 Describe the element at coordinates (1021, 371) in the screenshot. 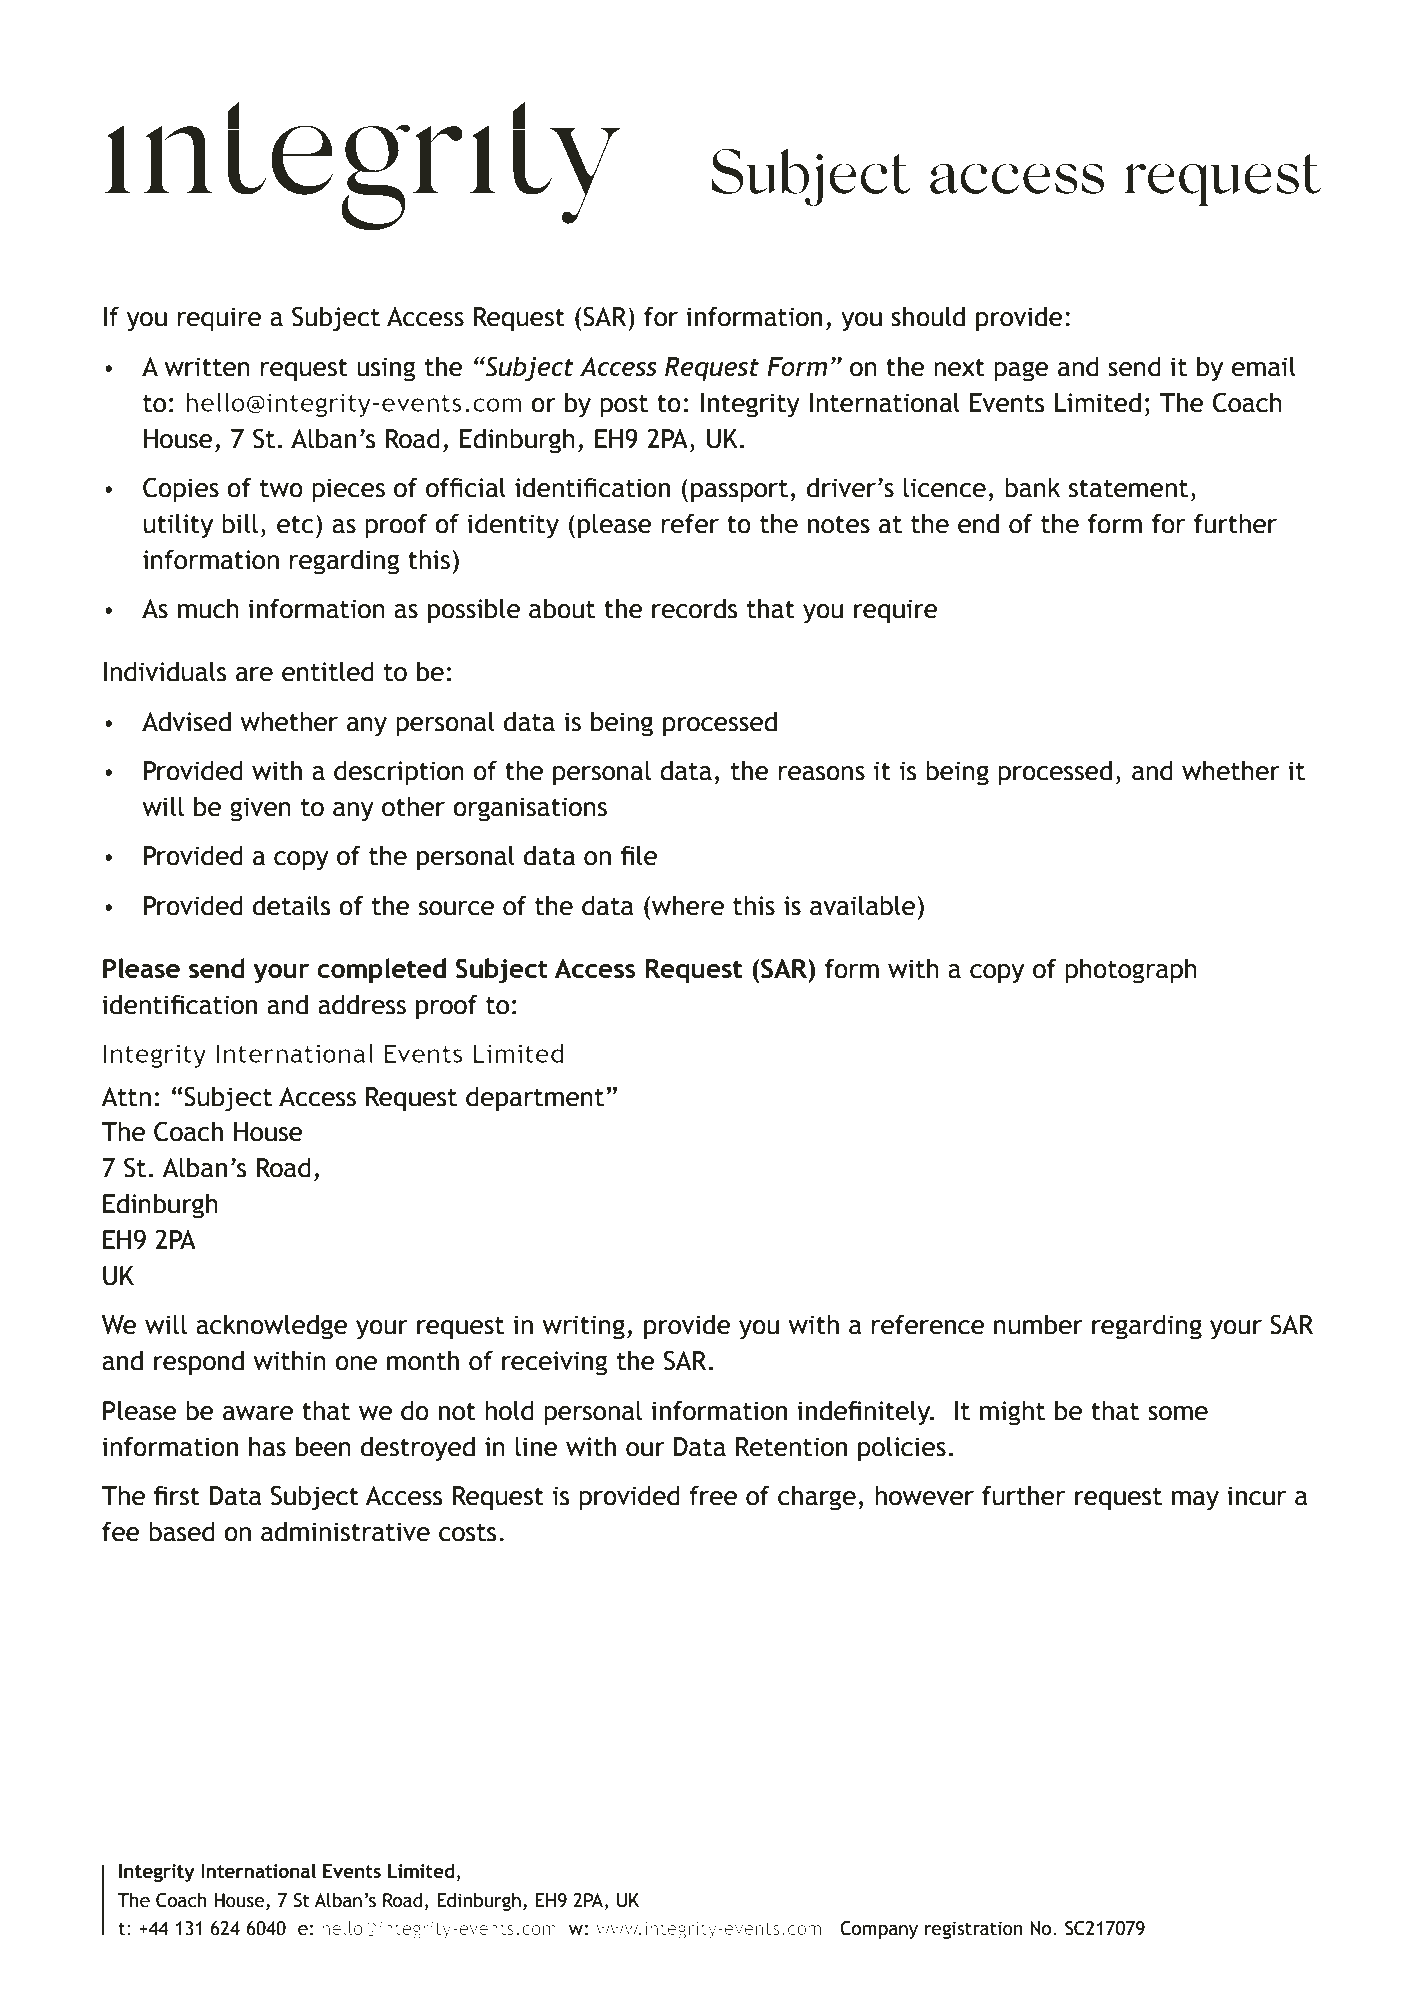

I see `page` at that location.
